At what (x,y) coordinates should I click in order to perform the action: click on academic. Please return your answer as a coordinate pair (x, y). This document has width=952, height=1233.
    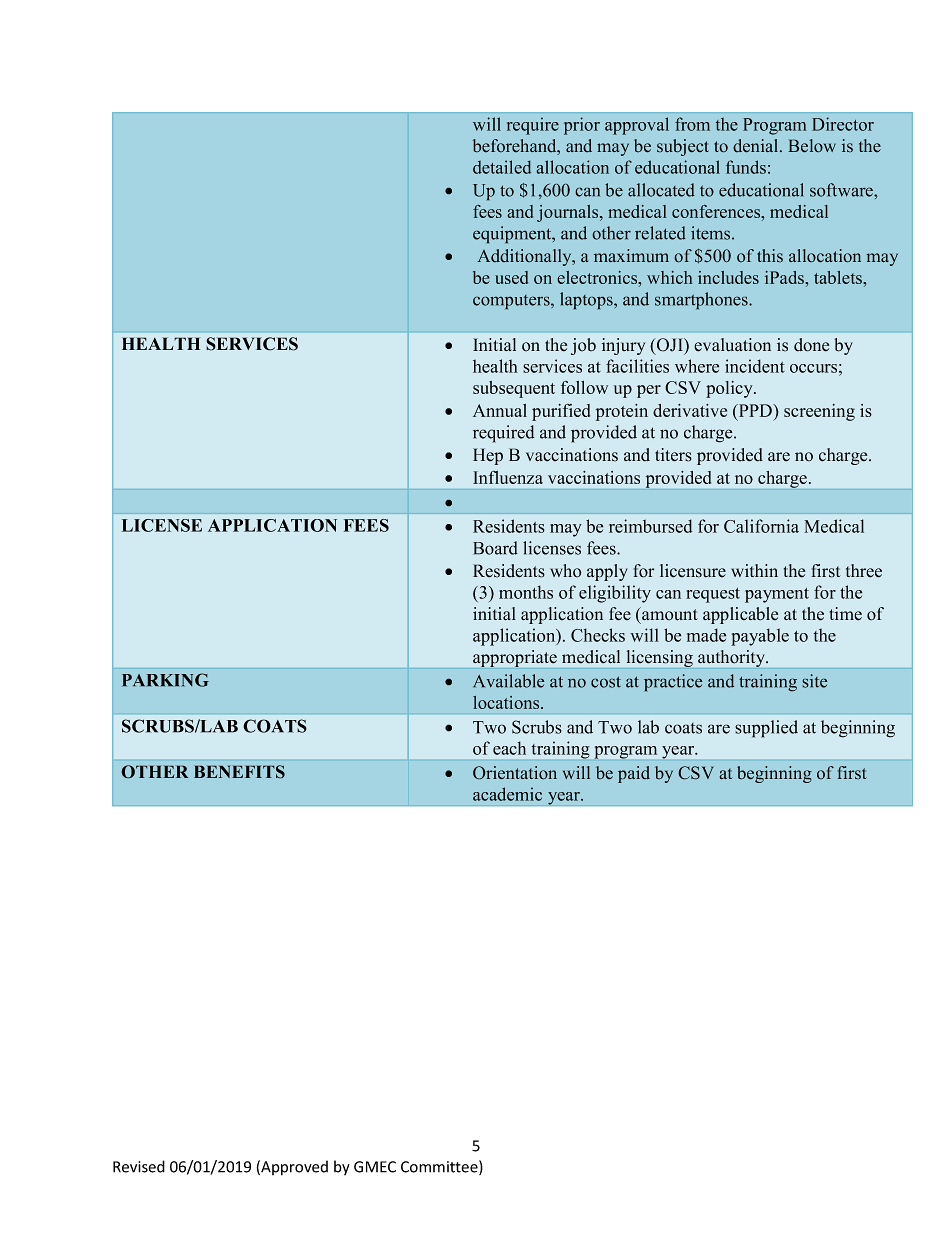
    Looking at the image, I should click on (507, 794).
